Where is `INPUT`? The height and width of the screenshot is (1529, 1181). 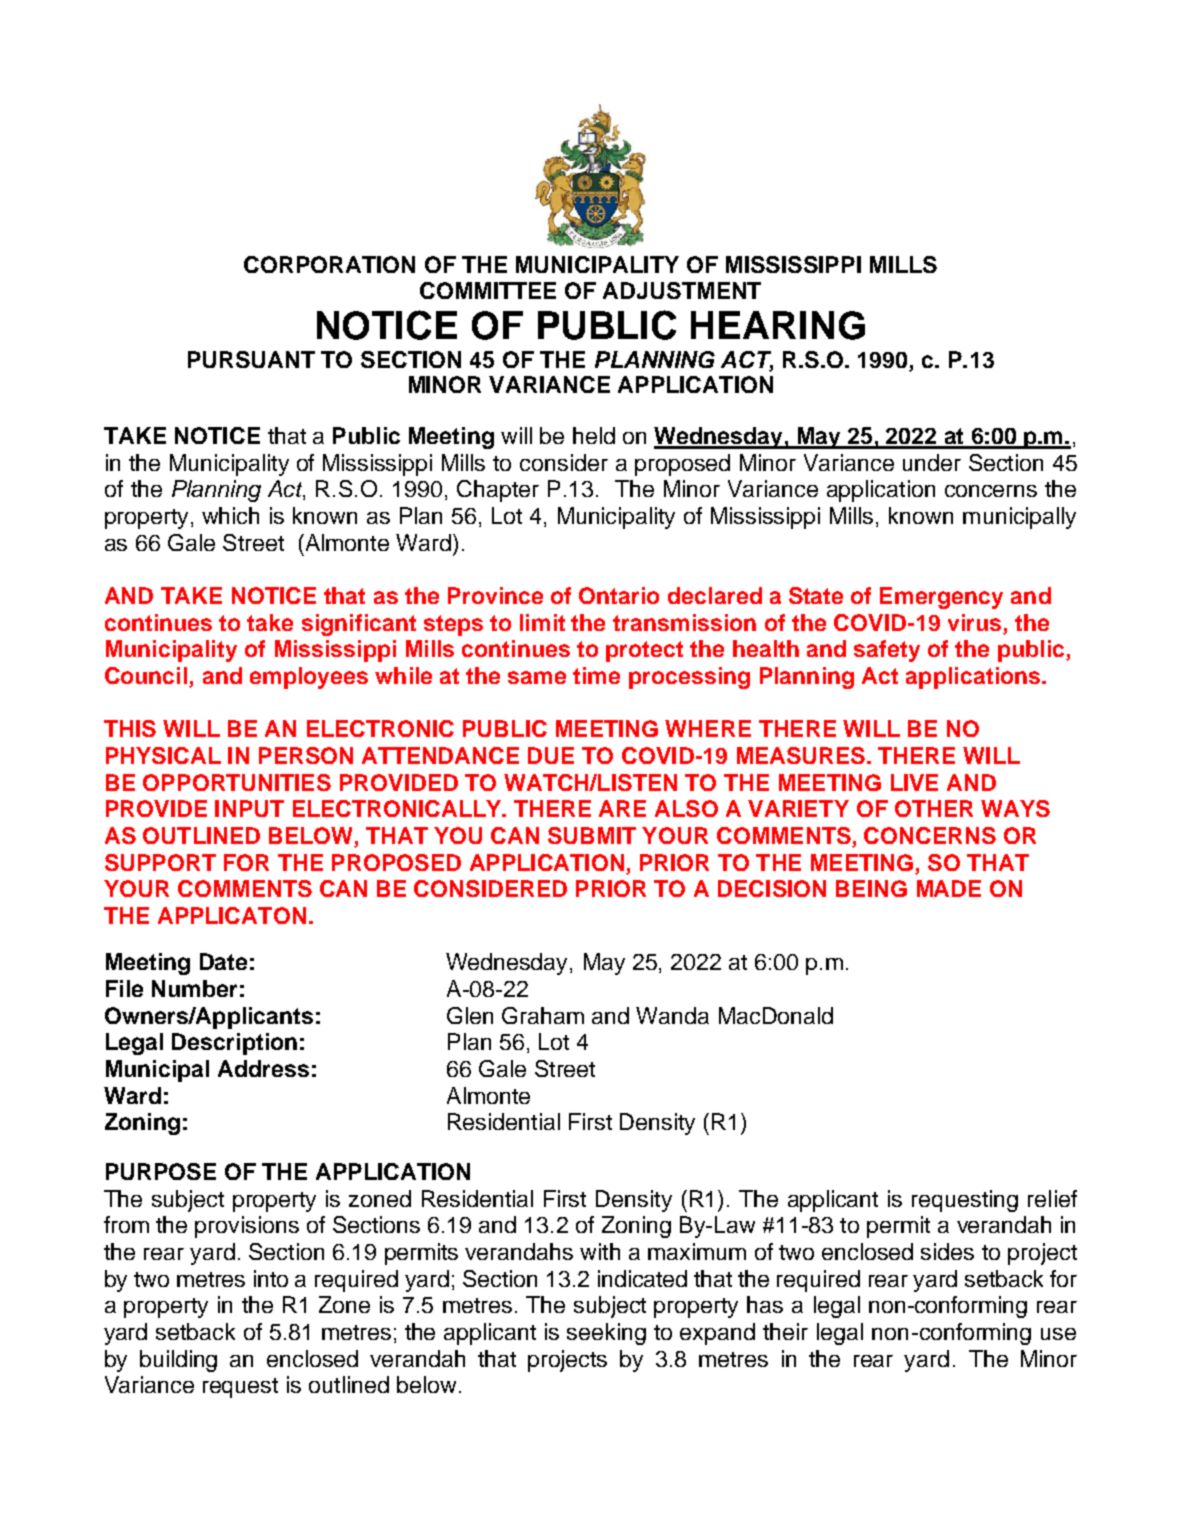
INPUT is located at coordinates (249, 808).
